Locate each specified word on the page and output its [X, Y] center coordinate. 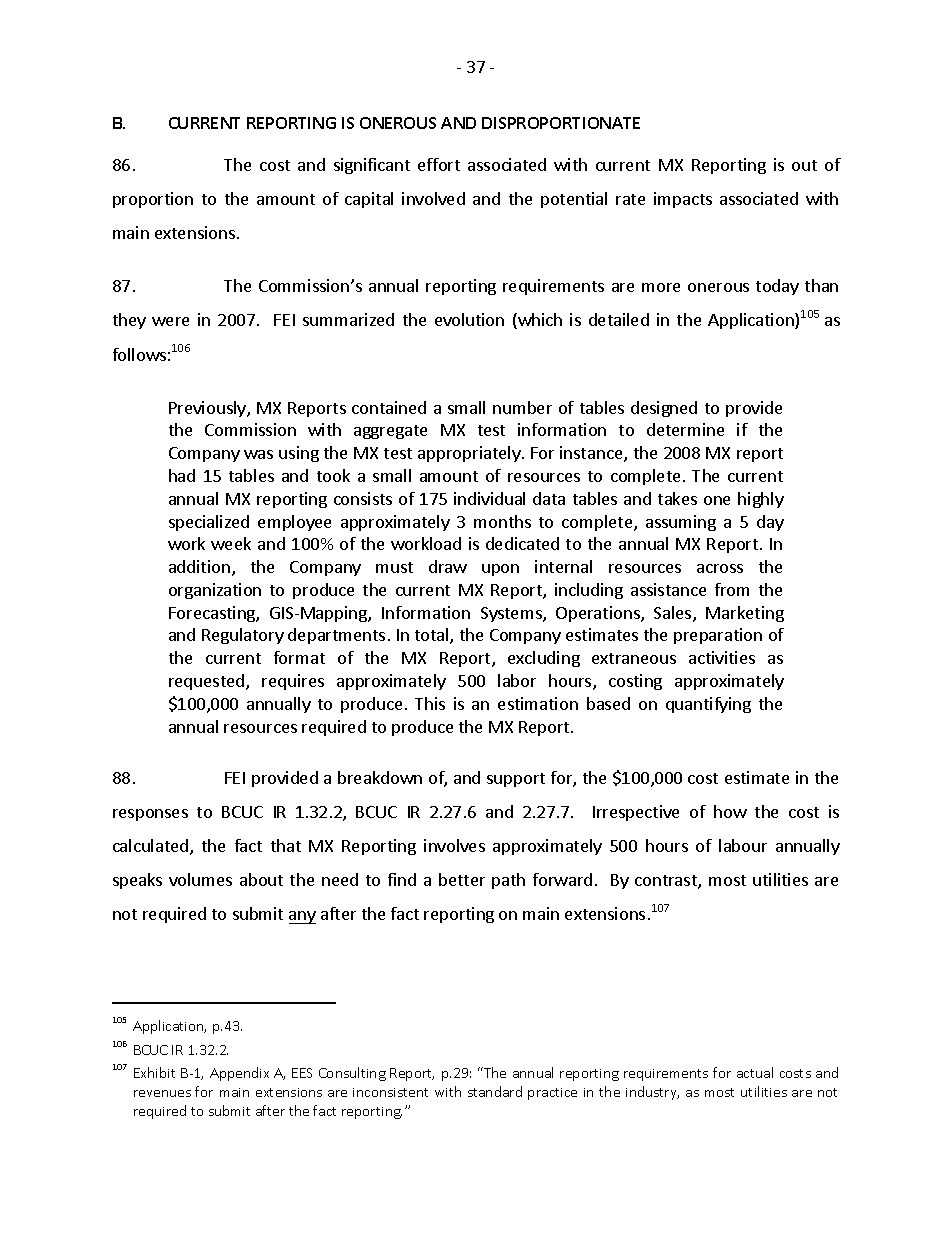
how [730, 811]
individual [489, 498]
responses [150, 815]
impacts [683, 200]
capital [369, 200]
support [516, 780]
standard [495, 1091]
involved [433, 198]
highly [761, 500]
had [182, 475]
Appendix [239, 1074]
